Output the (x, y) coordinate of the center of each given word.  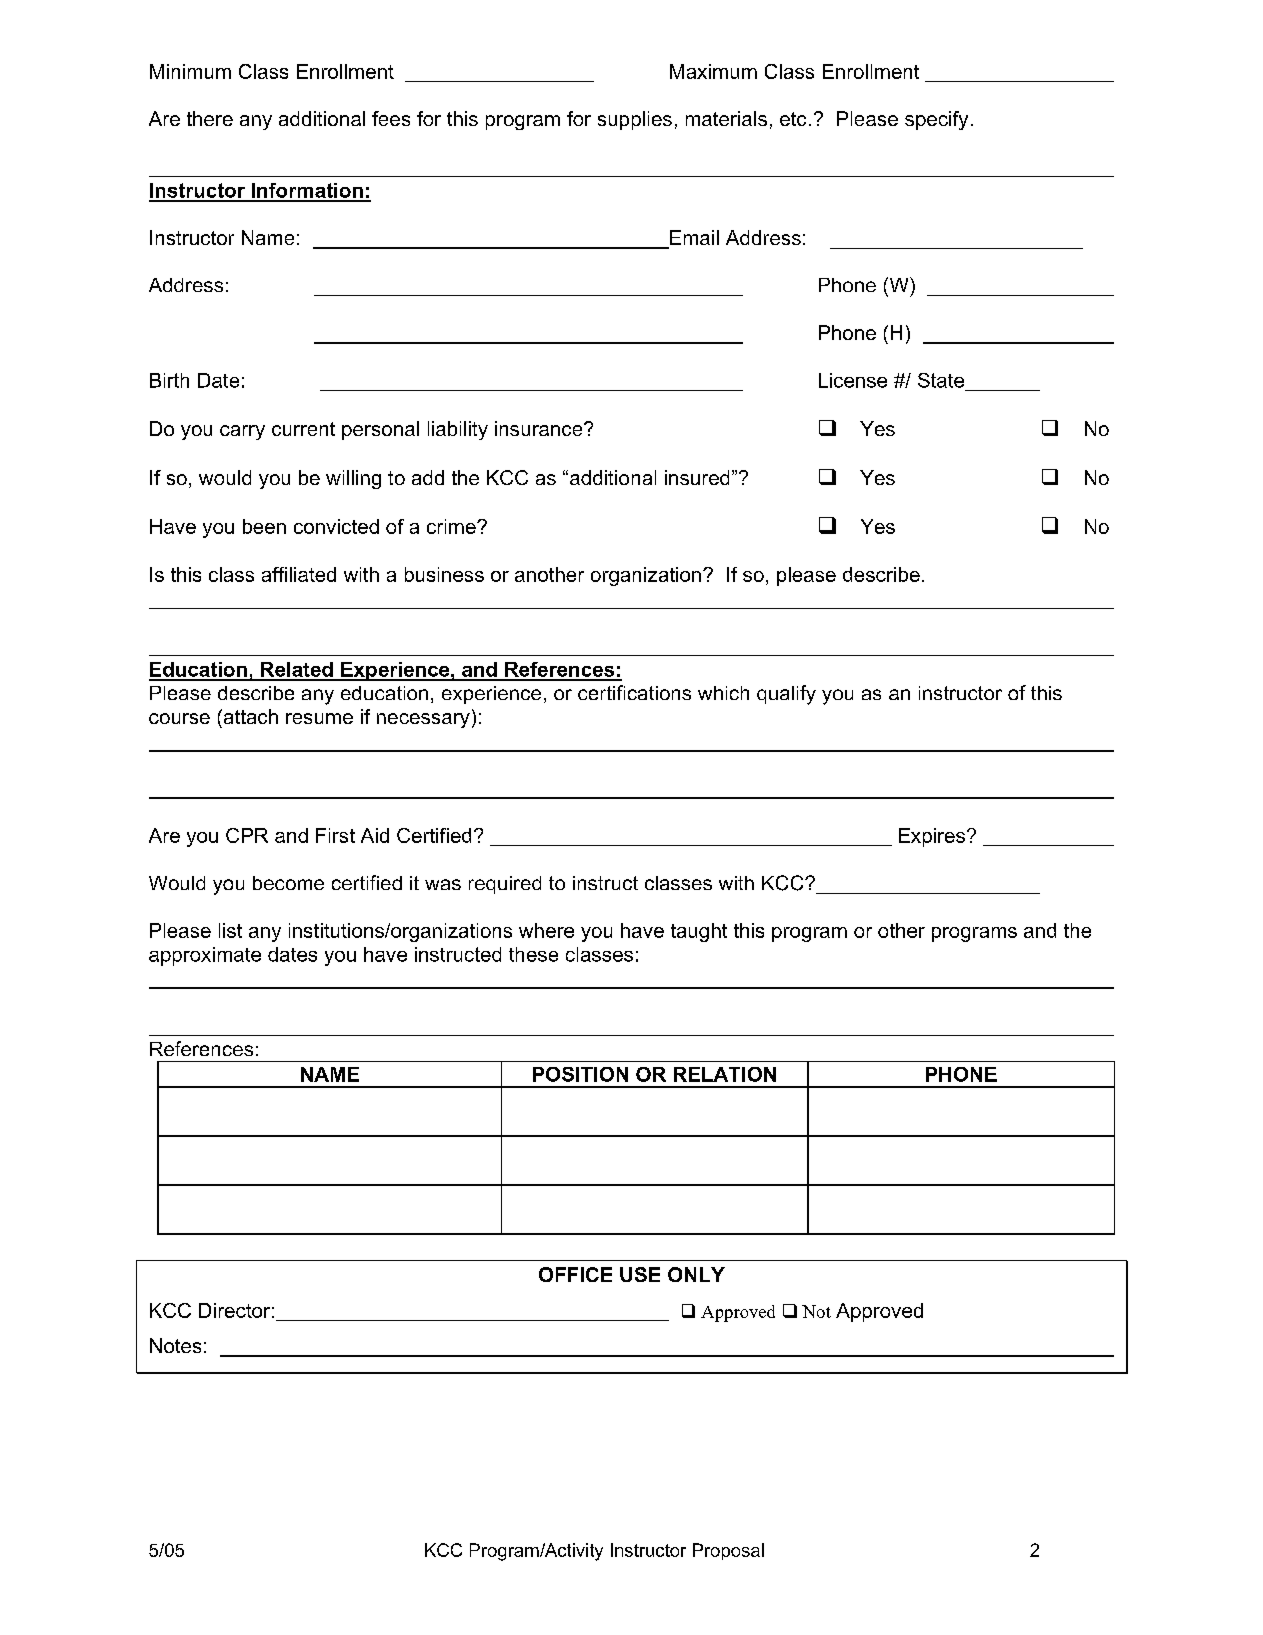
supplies (635, 120)
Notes (175, 1345)
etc (793, 119)
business (444, 574)
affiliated (299, 574)
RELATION (725, 1074)
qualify (786, 695)
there (210, 118)
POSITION (580, 1074)
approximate (205, 956)
